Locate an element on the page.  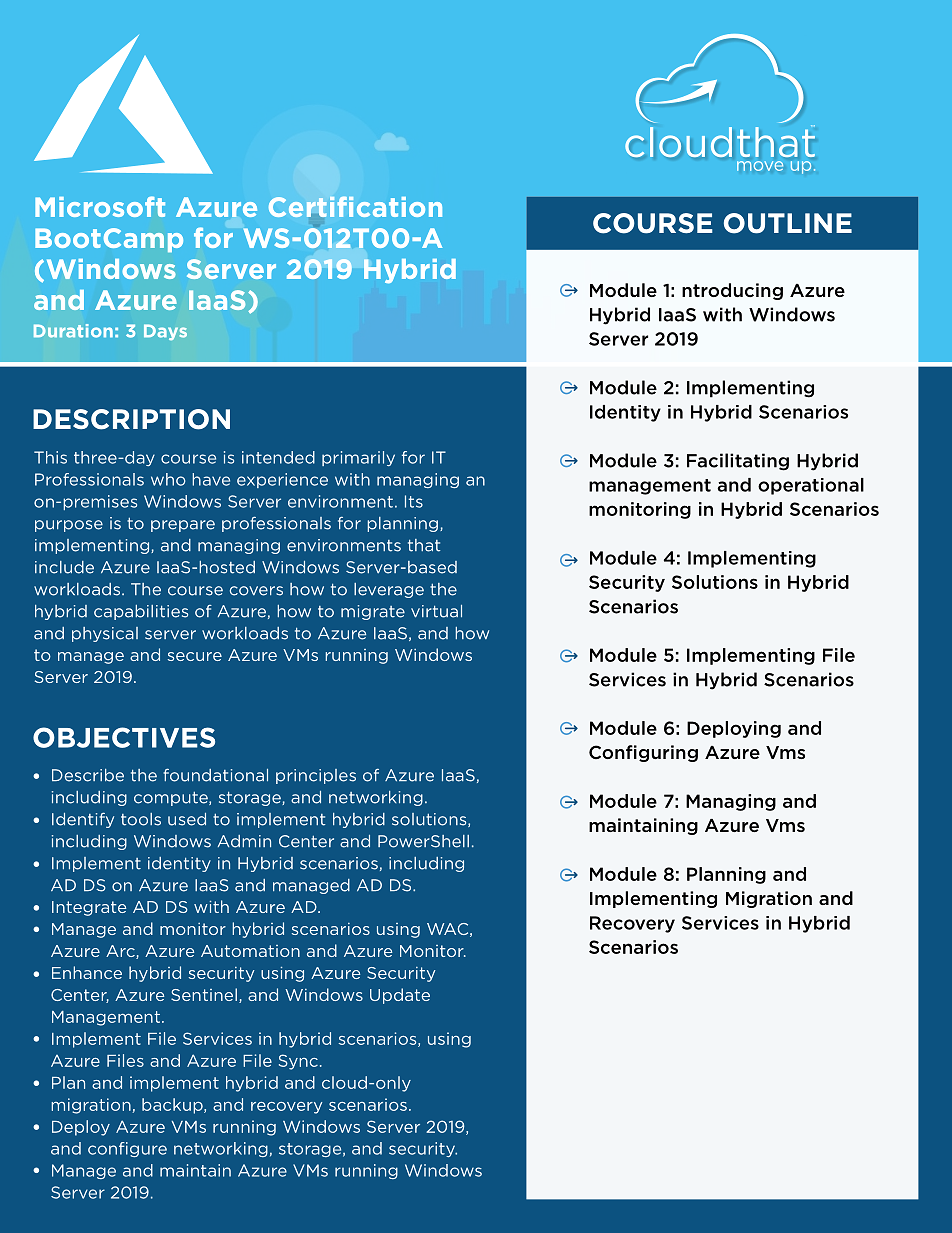
Its is located at coordinates (414, 501).
